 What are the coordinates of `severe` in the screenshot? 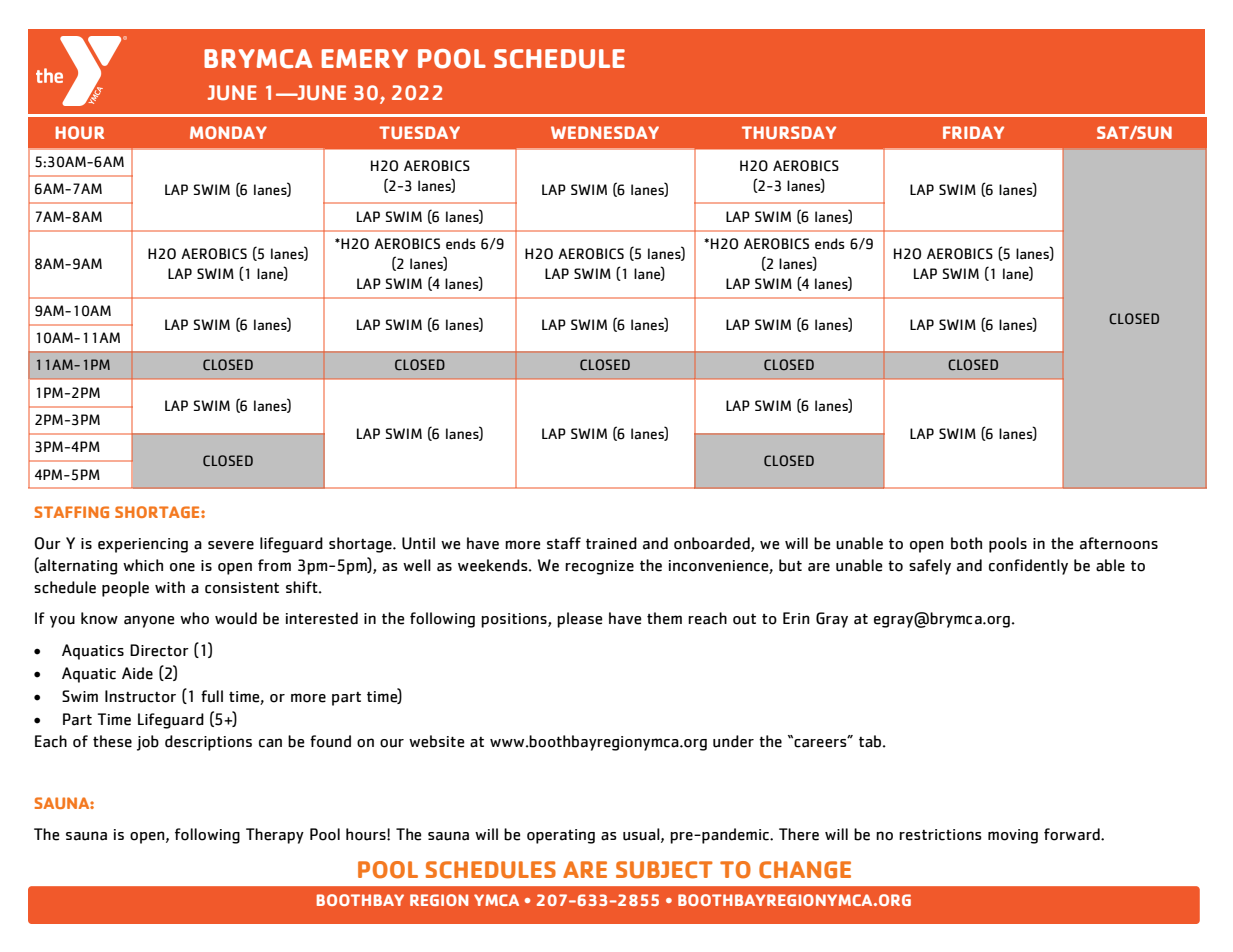 It's located at (231, 545).
